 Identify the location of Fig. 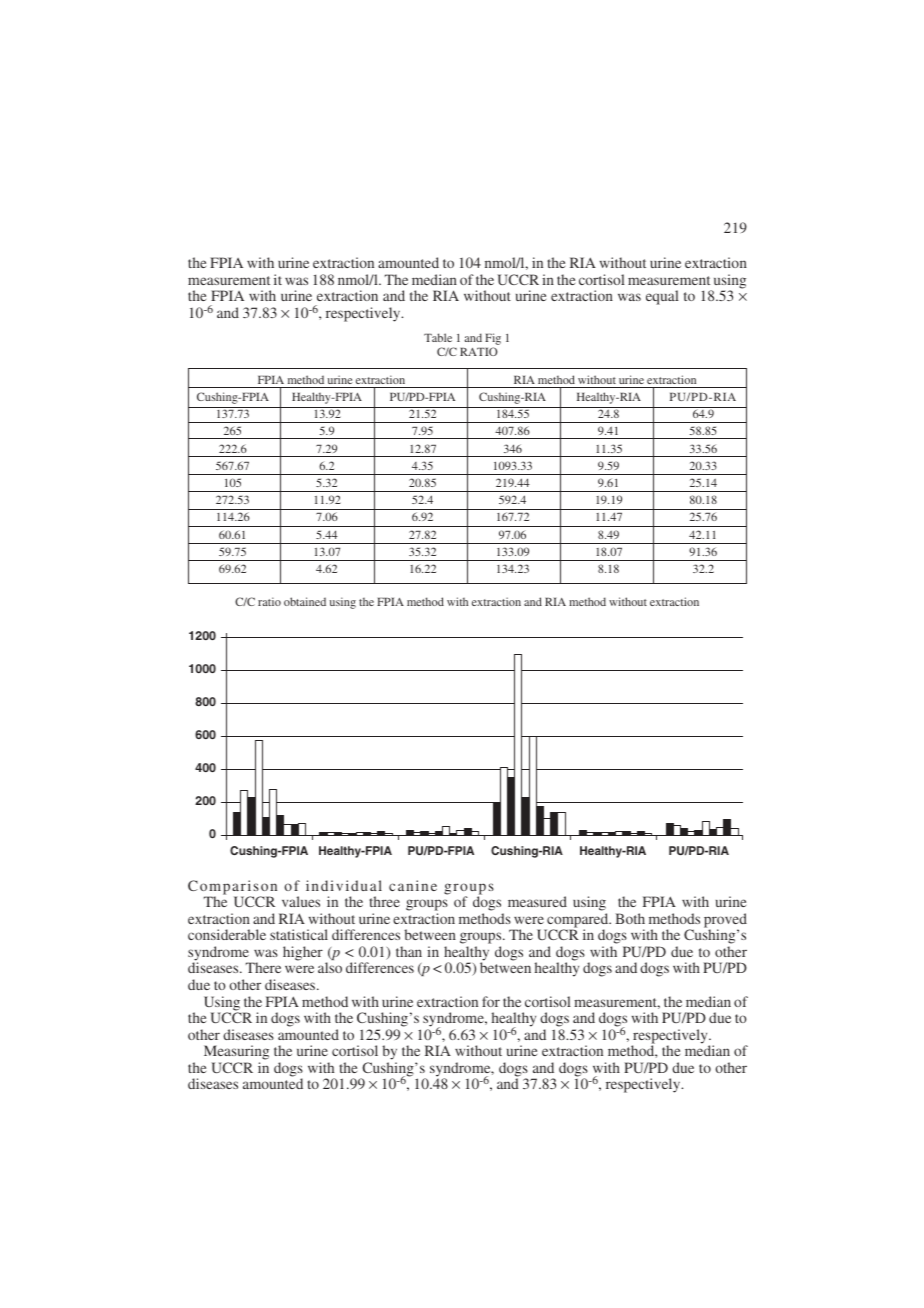
(493, 340).
